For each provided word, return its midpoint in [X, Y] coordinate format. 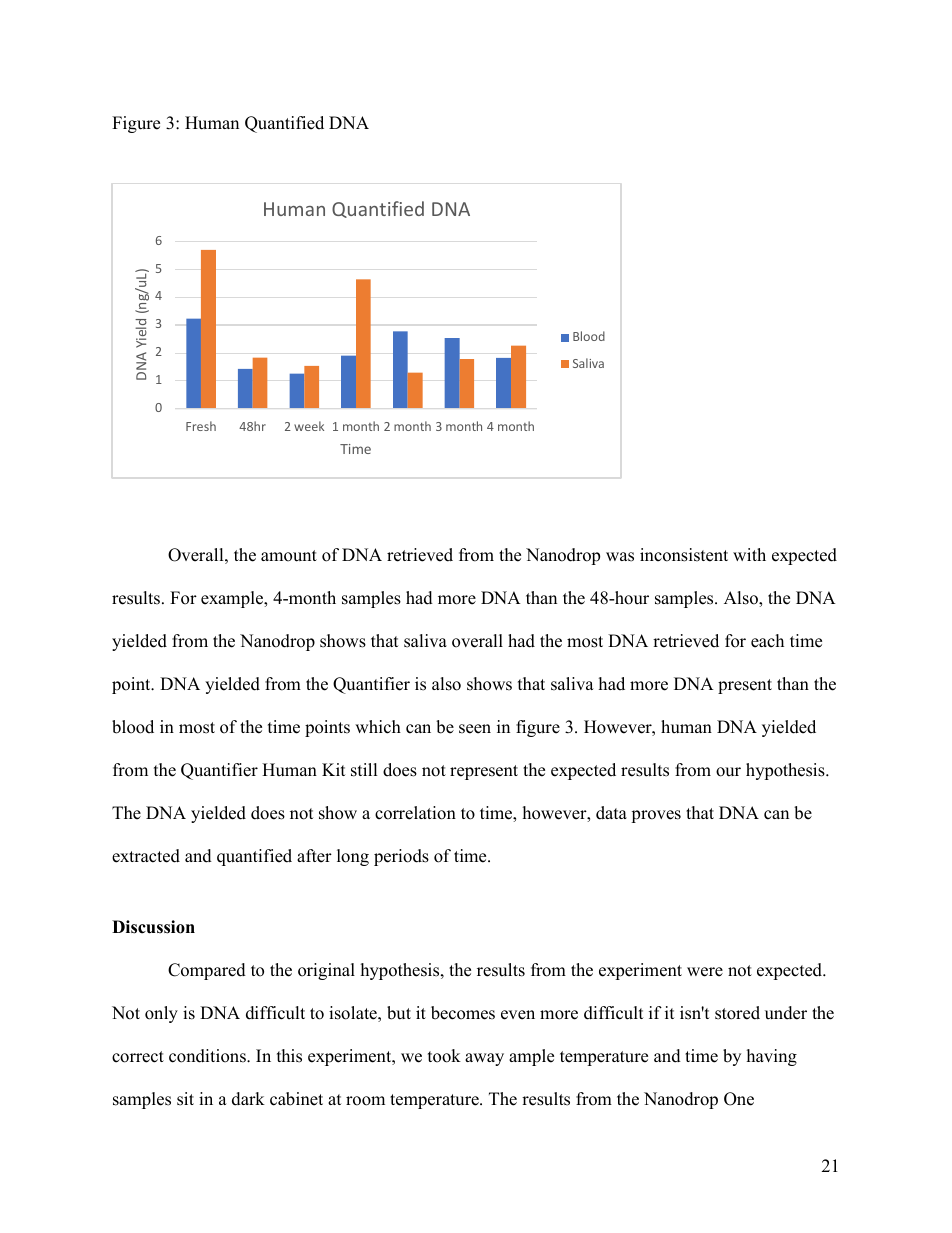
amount [289, 556]
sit [185, 1099]
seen [475, 729]
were [705, 972]
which [378, 727]
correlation [415, 813]
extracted [146, 856]
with [749, 554]
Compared [207, 971]
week [309, 426]
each [767, 641]
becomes [463, 1013]
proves [656, 816]
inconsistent [684, 555]
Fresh [201, 426]
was [620, 557]
